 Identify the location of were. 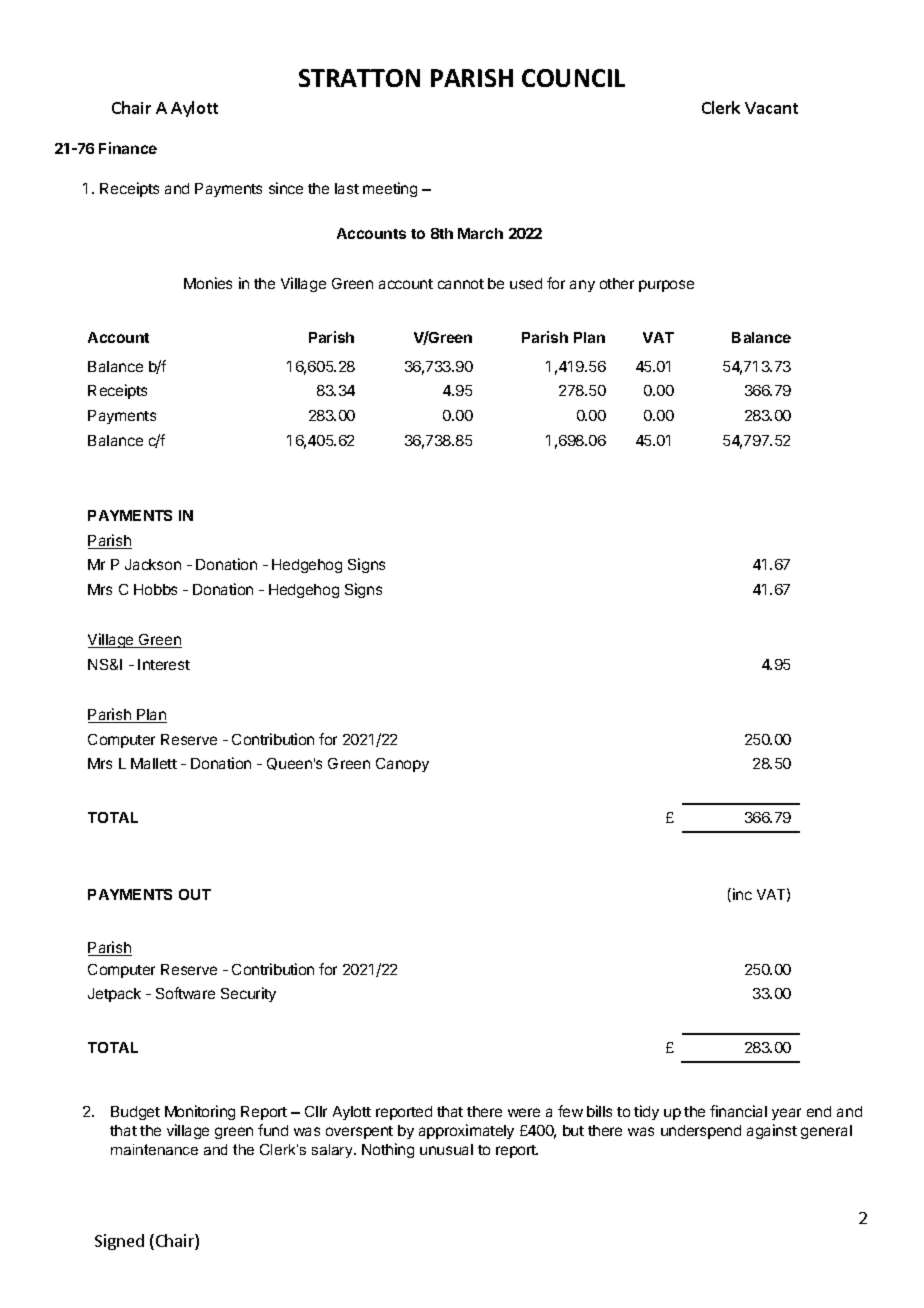
(524, 1112).
